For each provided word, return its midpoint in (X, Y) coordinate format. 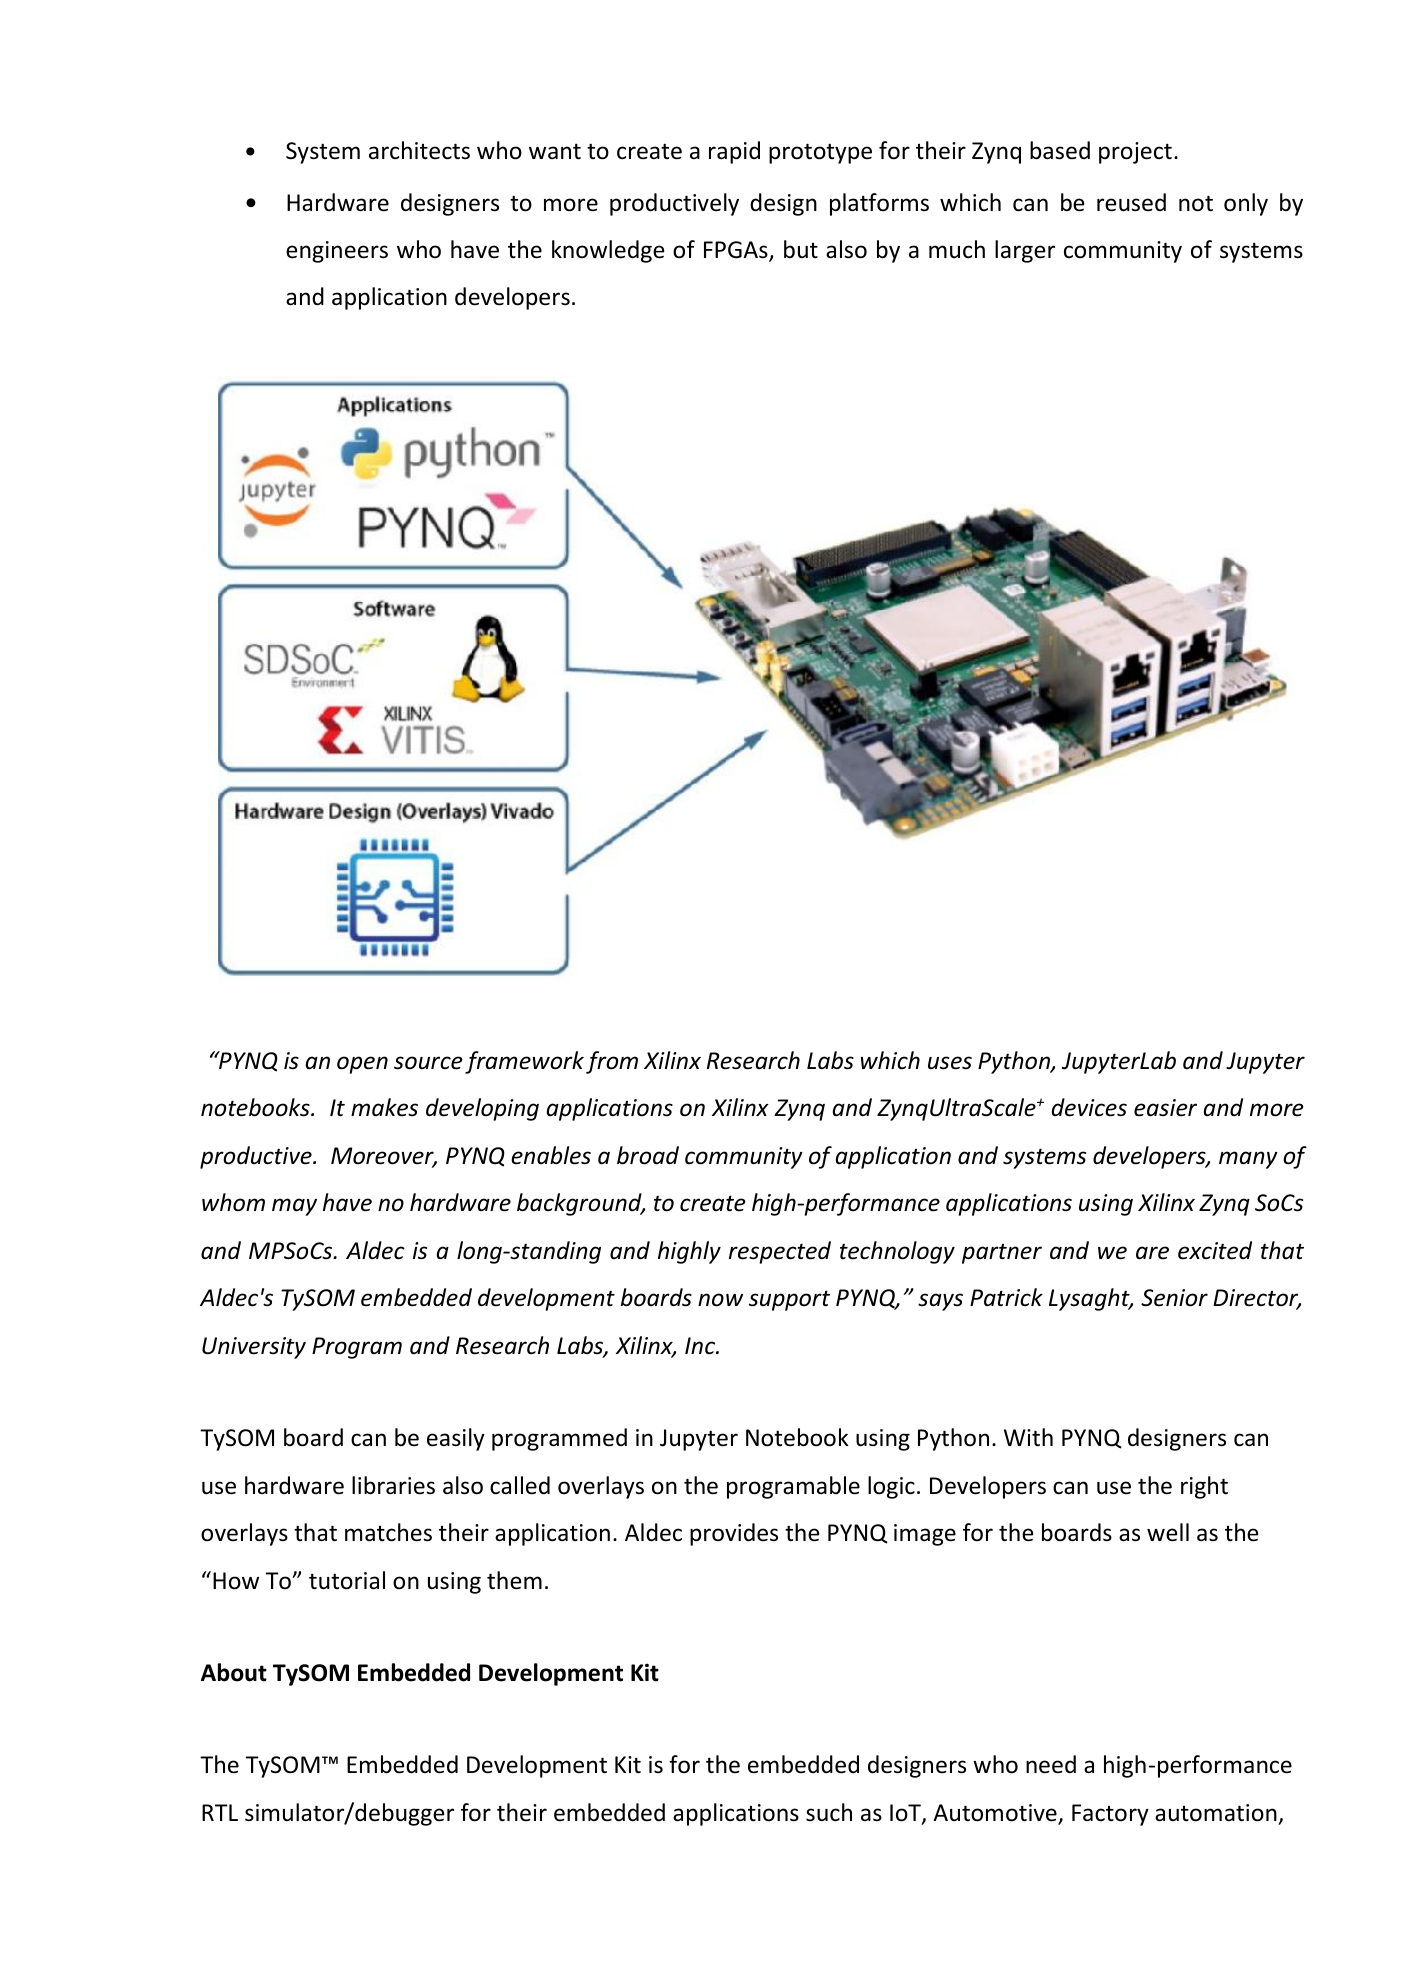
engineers (337, 252)
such (829, 1812)
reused (1131, 202)
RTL (220, 1812)
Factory (1110, 1815)
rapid (734, 152)
